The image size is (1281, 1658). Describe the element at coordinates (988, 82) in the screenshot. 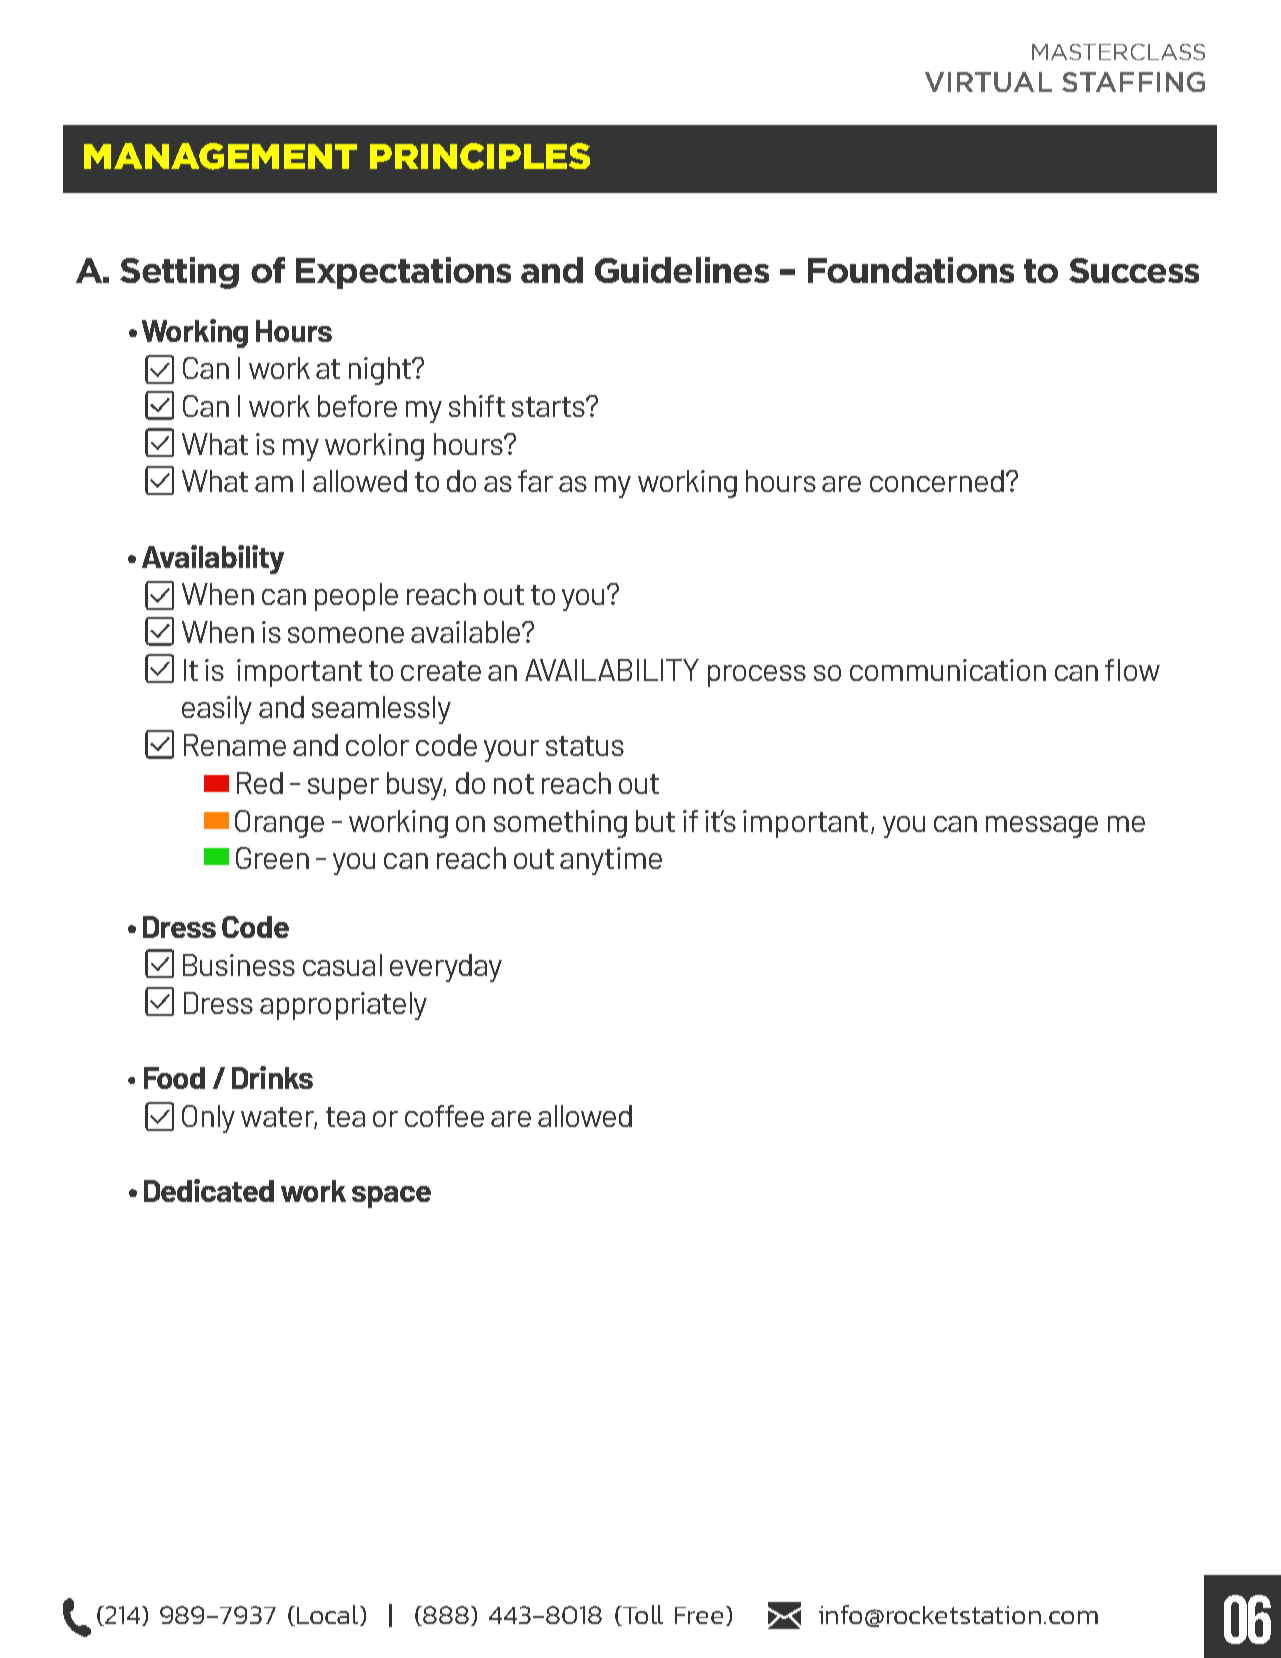

I see `VIRTUAL` at that location.
